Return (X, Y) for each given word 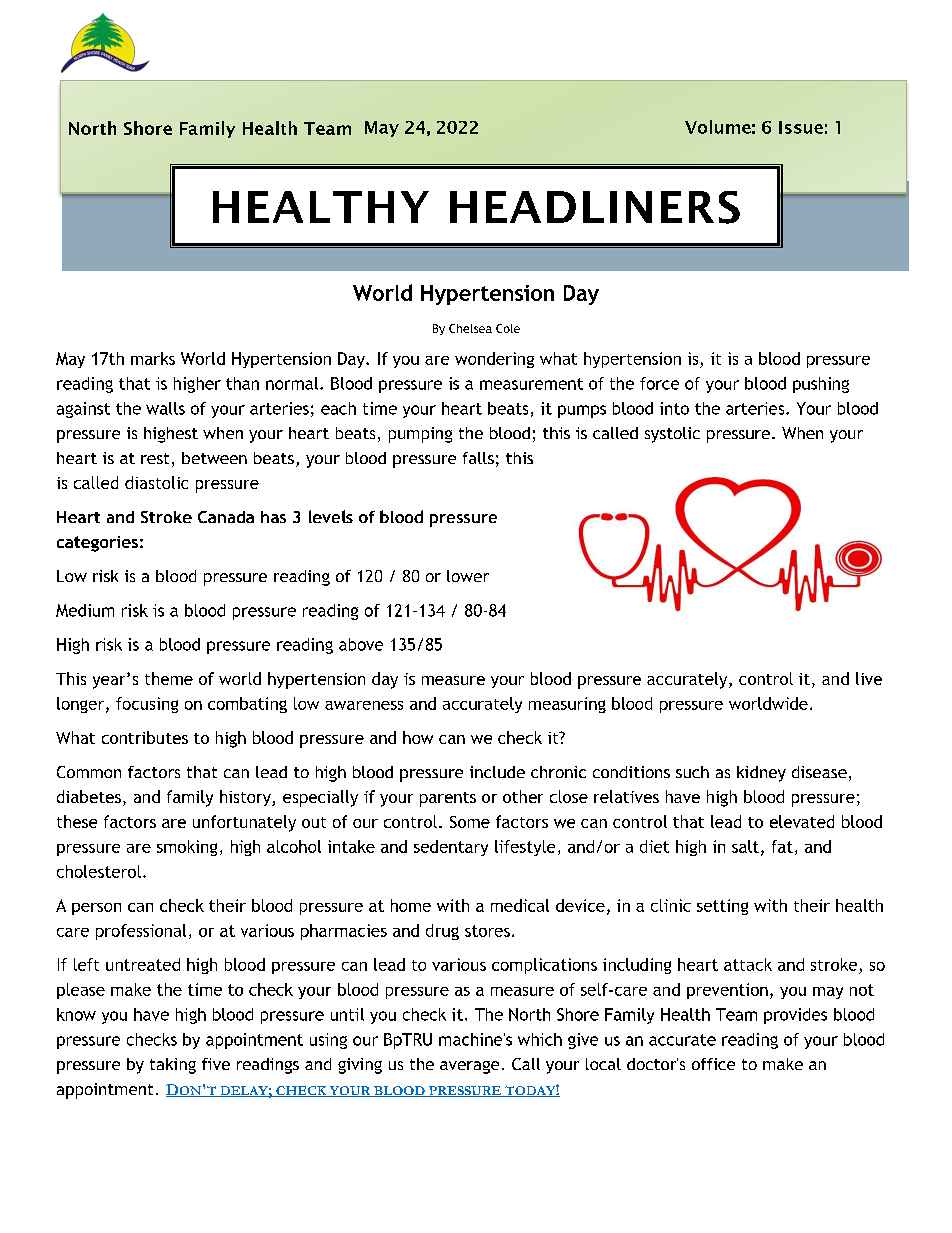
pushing (821, 385)
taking (173, 1066)
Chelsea (470, 328)
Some (470, 822)
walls (165, 408)
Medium (85, 610)
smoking (187, 848)
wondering (494, 360)
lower (468, 576)
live (869, 678)
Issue (801, 127)
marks (153, 358)
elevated (802, 821)
